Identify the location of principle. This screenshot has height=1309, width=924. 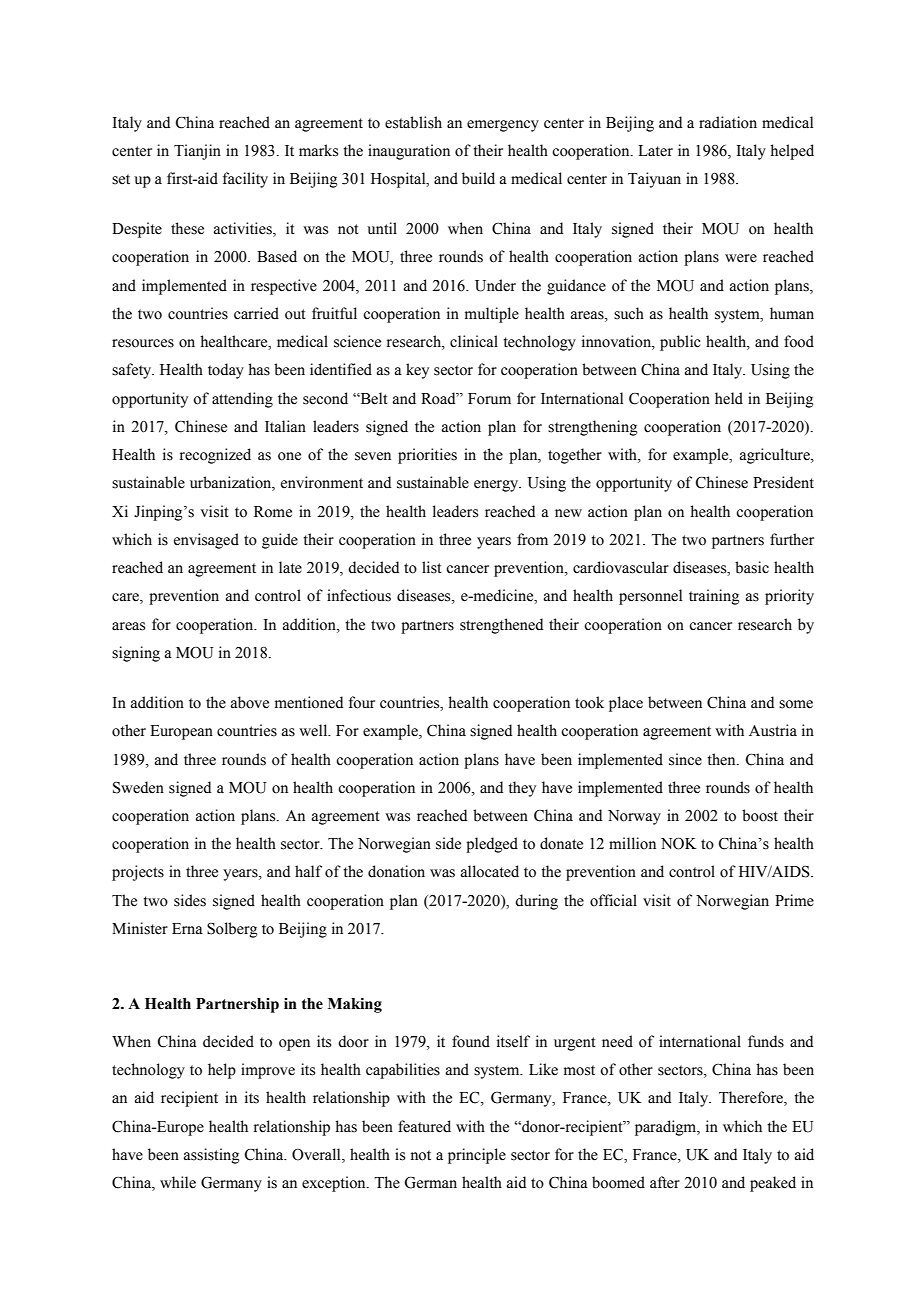
(477, 1156).
